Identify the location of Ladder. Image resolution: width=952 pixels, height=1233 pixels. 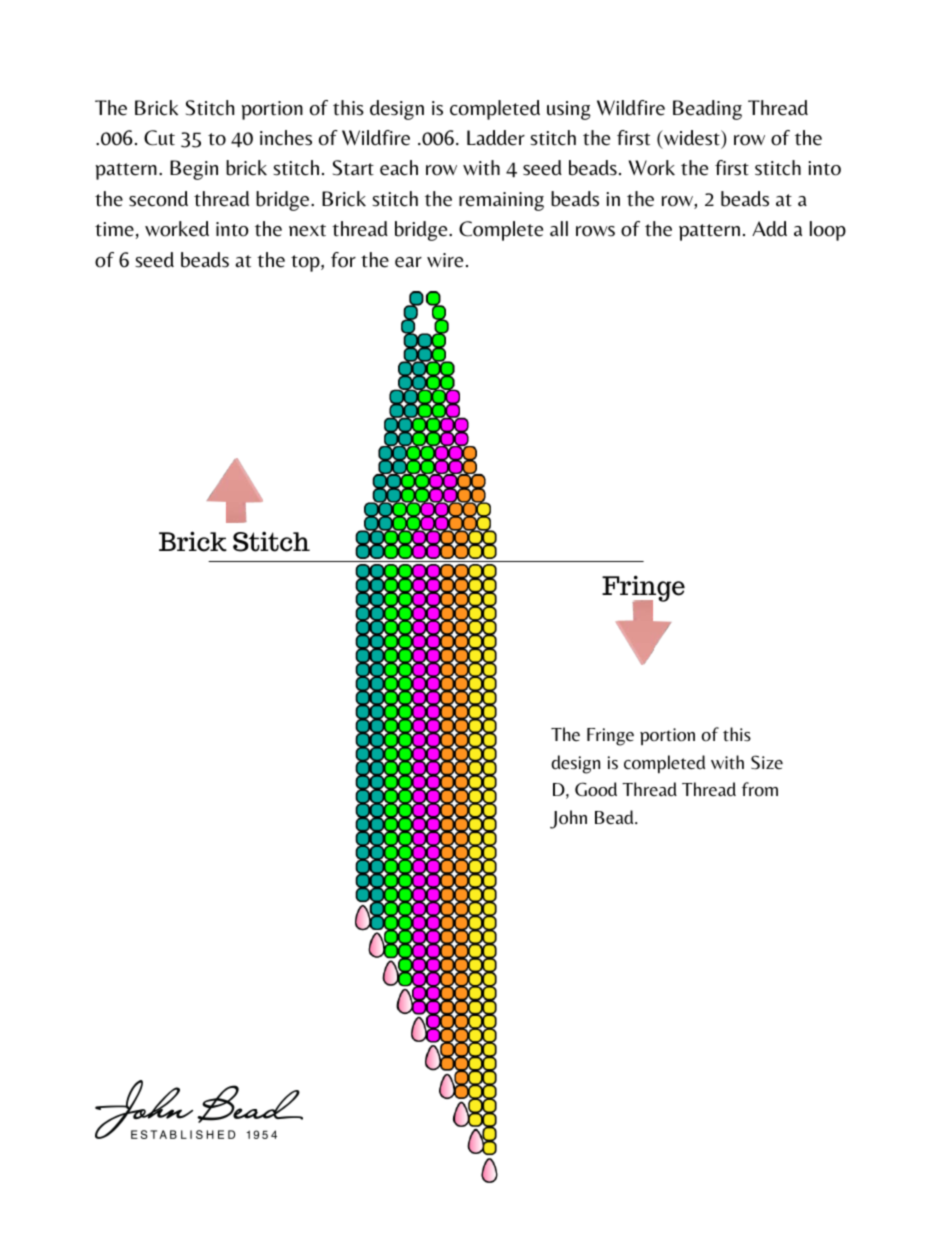
(496, 138).
